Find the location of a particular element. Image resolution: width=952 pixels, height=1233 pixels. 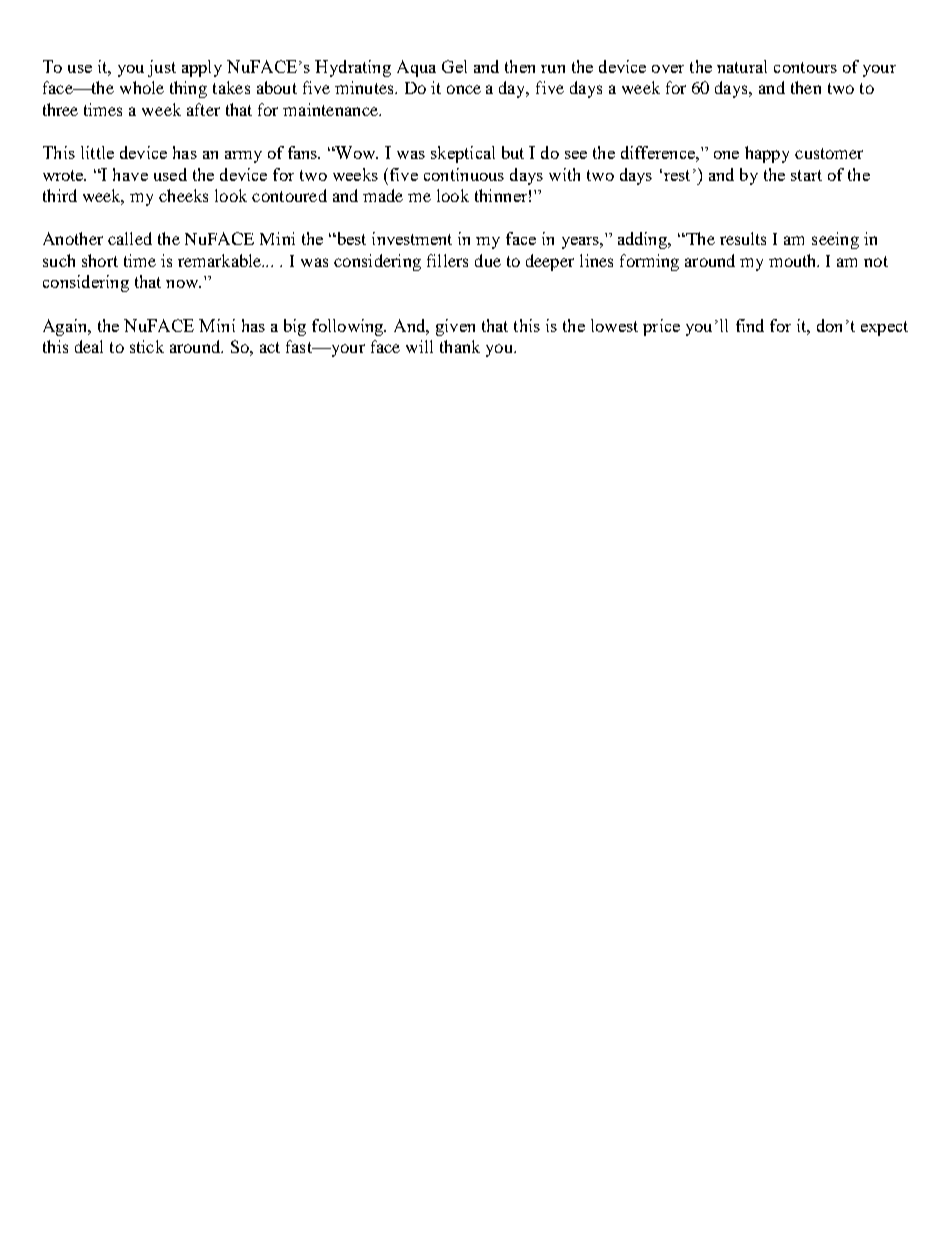

mouth is located at coordinates (794, 260).
